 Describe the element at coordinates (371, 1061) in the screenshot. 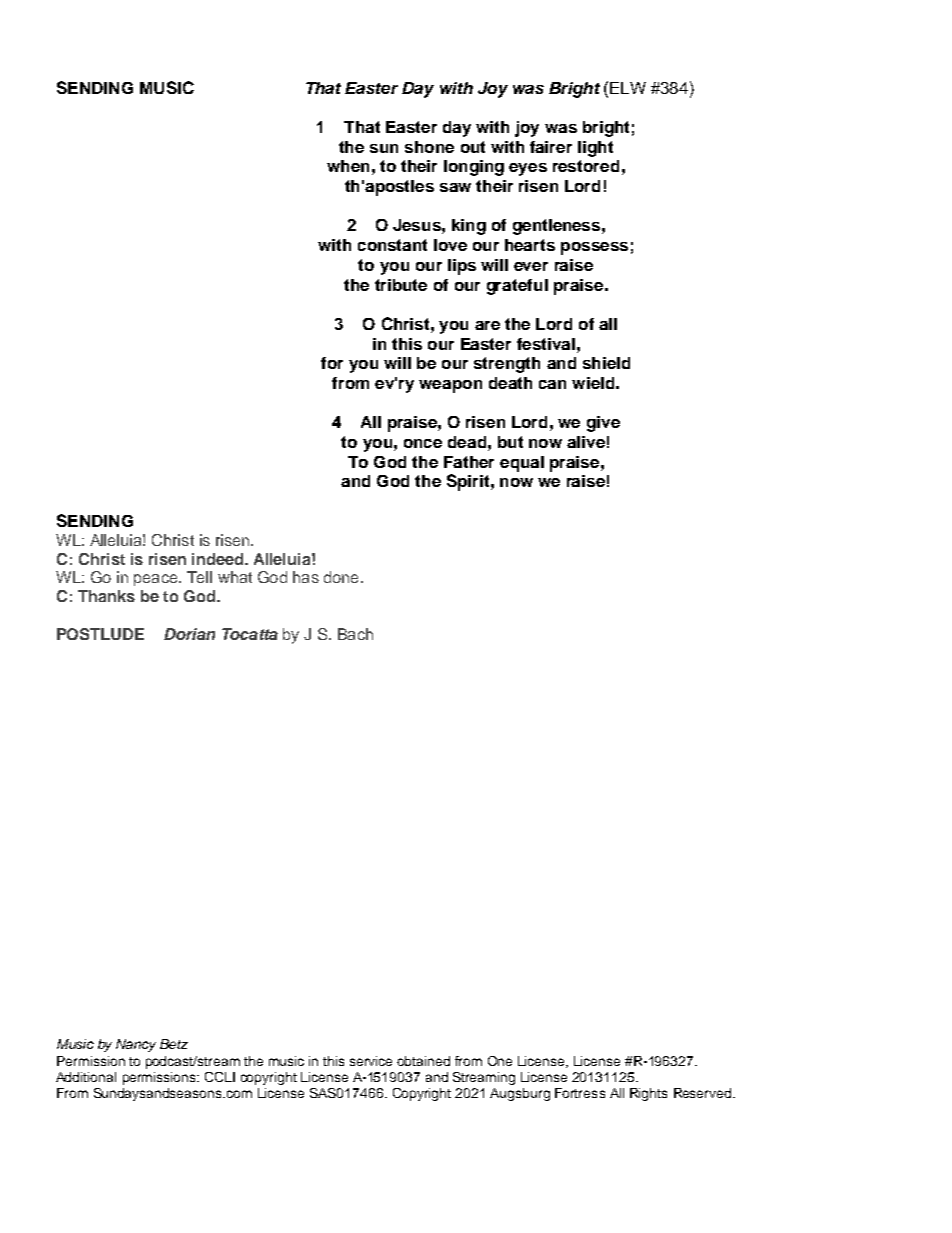

I see `service` at that location.
